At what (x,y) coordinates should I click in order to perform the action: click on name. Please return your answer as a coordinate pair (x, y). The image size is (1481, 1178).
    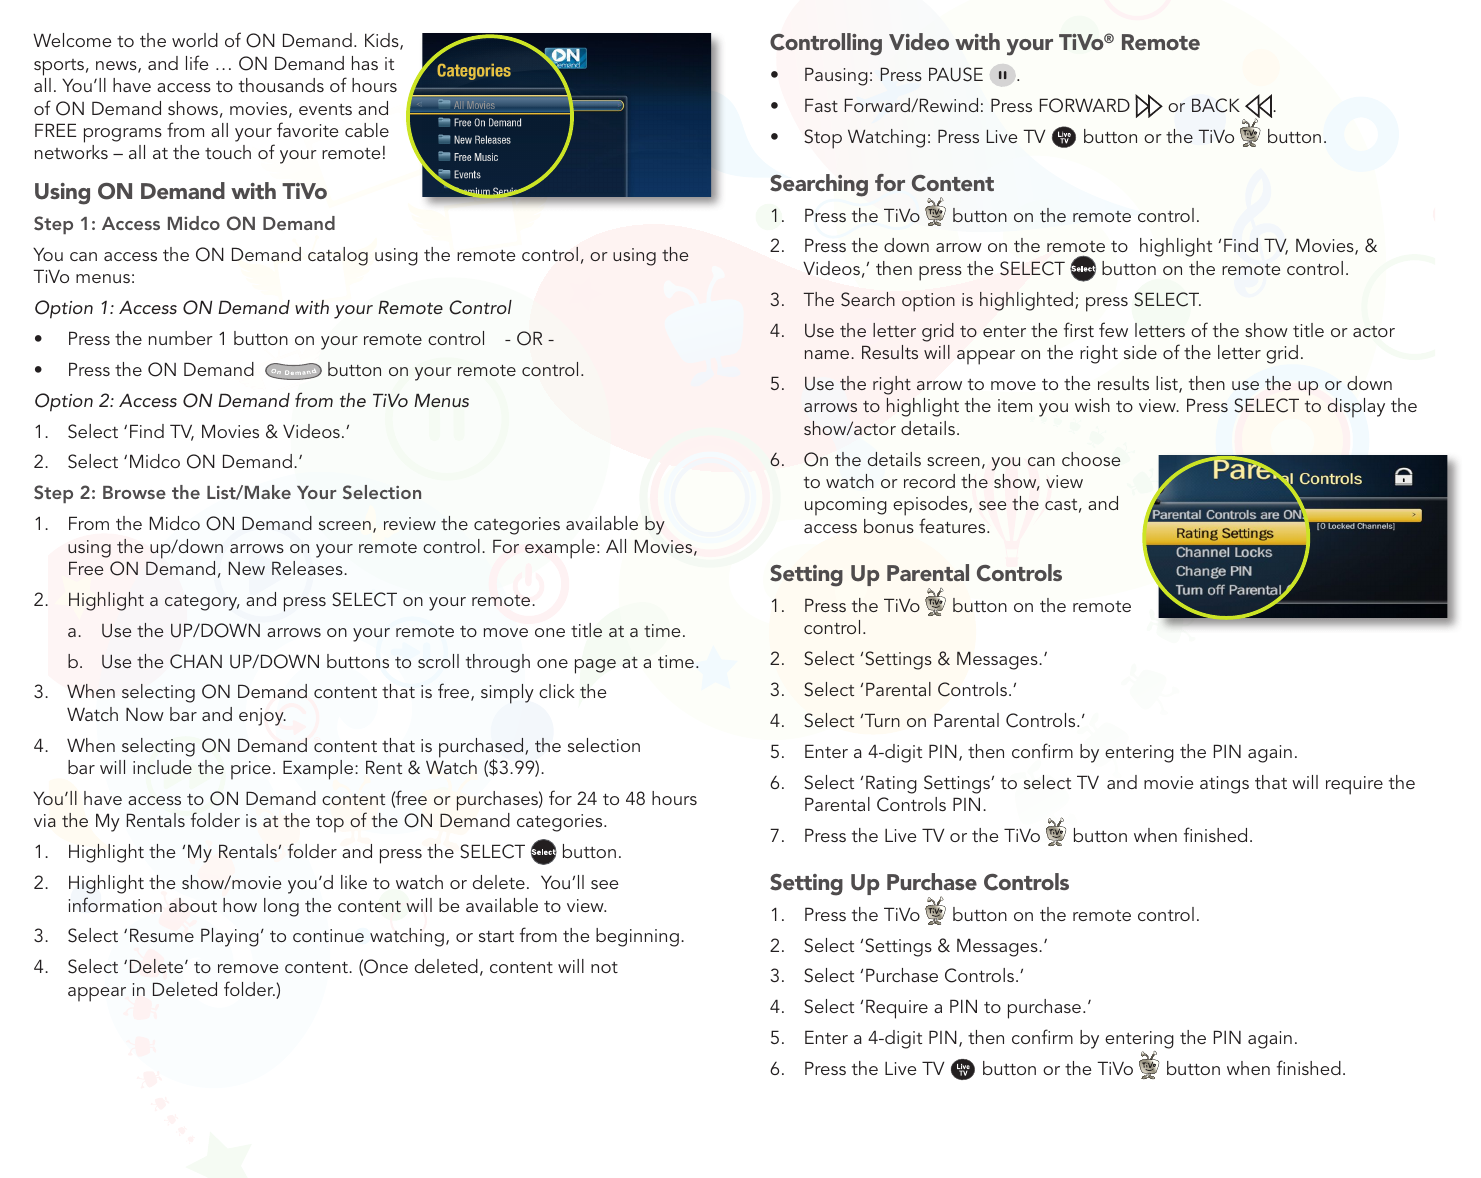
    Looking at the image, I should click on (828, 354).
